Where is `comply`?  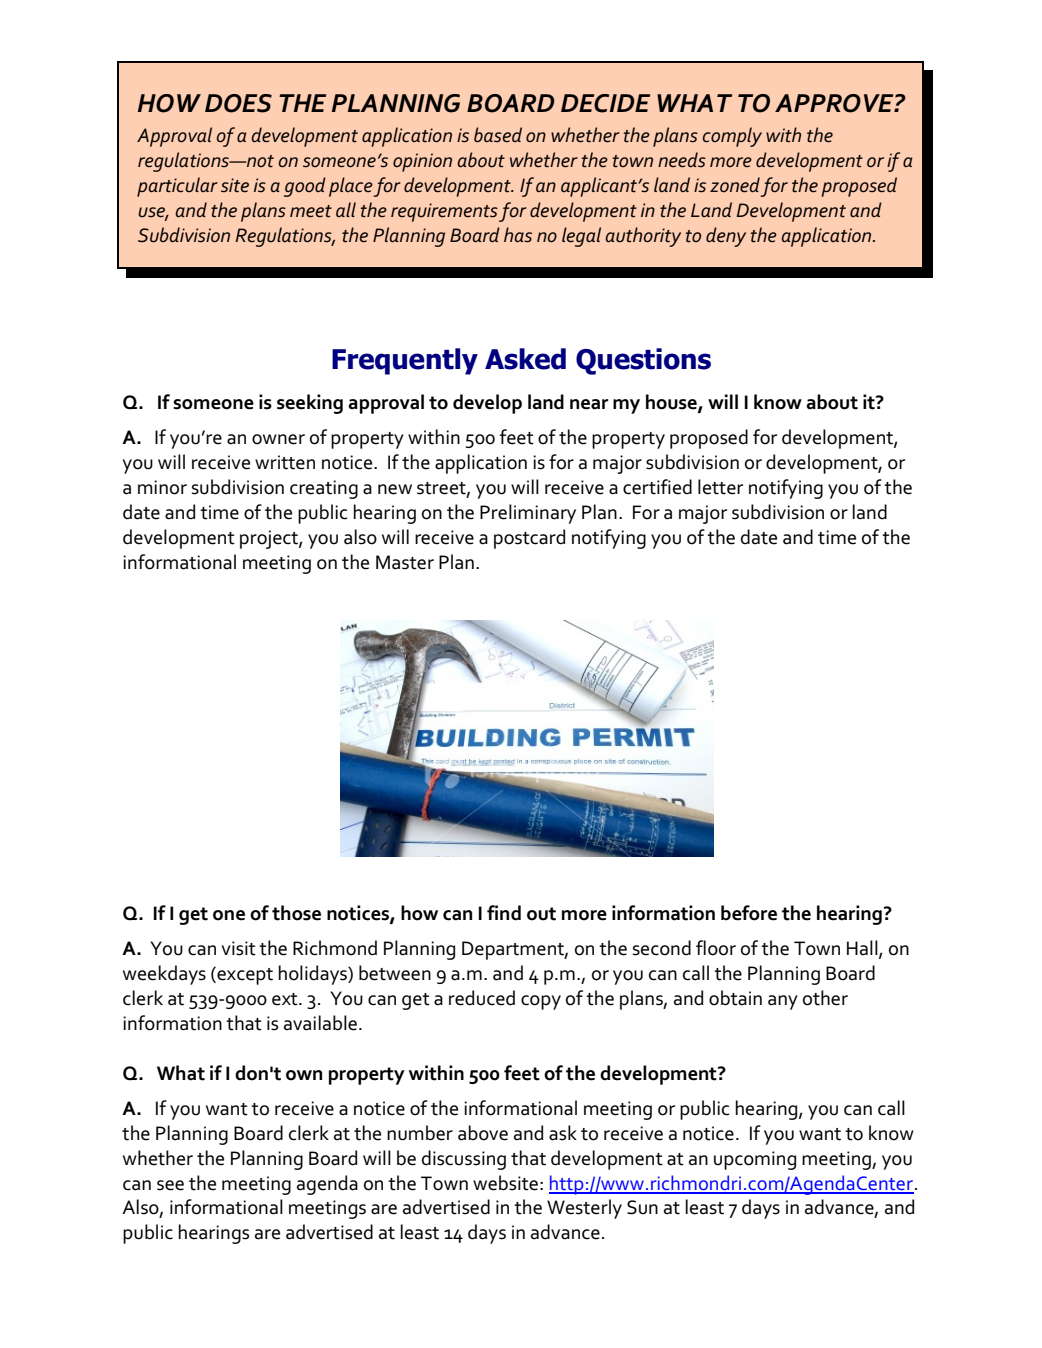
comply is located at coordinates (732, 137).
